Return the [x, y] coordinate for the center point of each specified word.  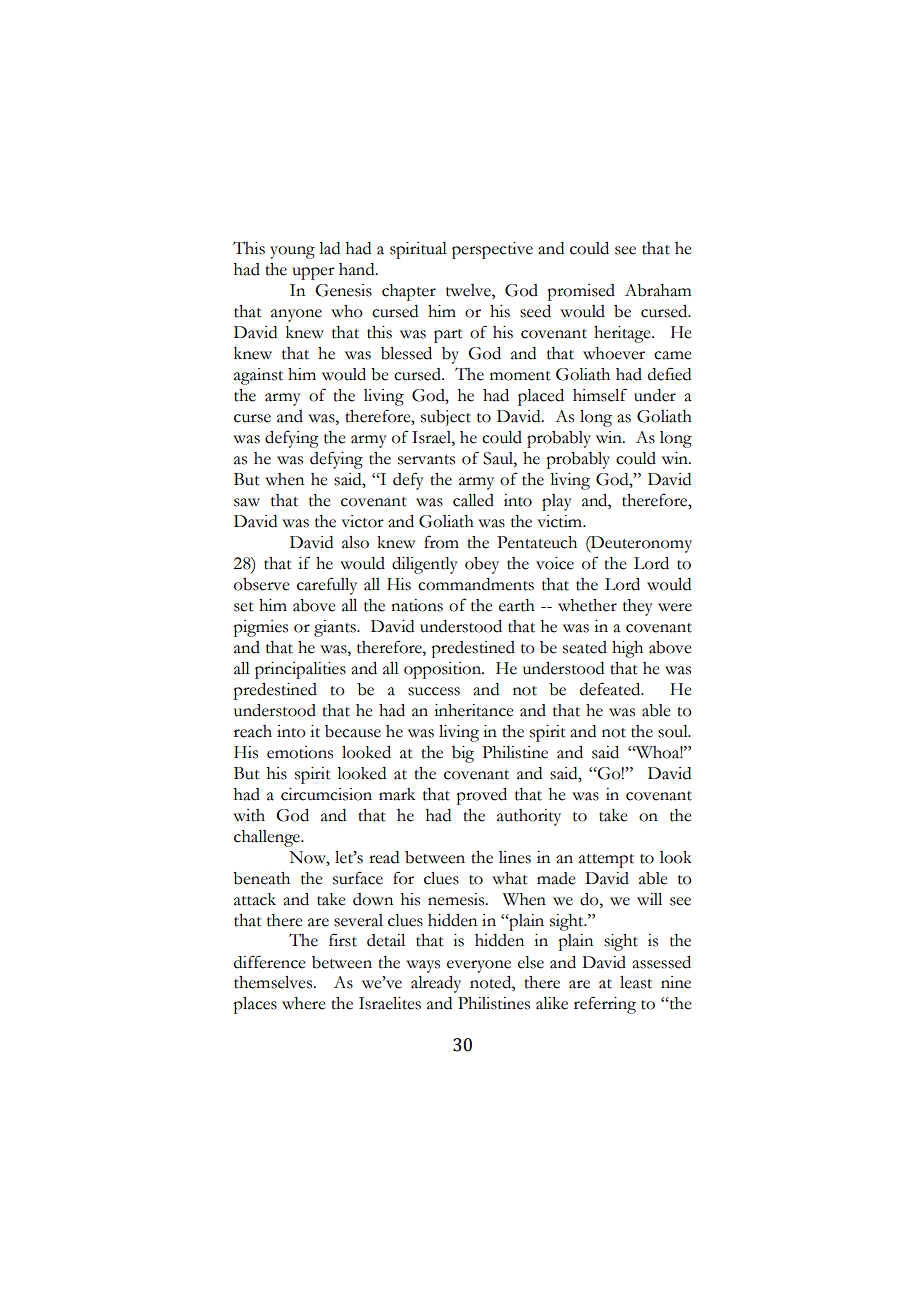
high [627, 649]
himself [600, 395]
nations [417, 605]
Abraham [658, 290]
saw [247, 502]
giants [336, 628]
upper [313, 273]
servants [426, 460]
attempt [606, 861]
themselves [274, 982]
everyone [479, 966]
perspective [492, 250]
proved [481, 796]
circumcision [326, 794]
